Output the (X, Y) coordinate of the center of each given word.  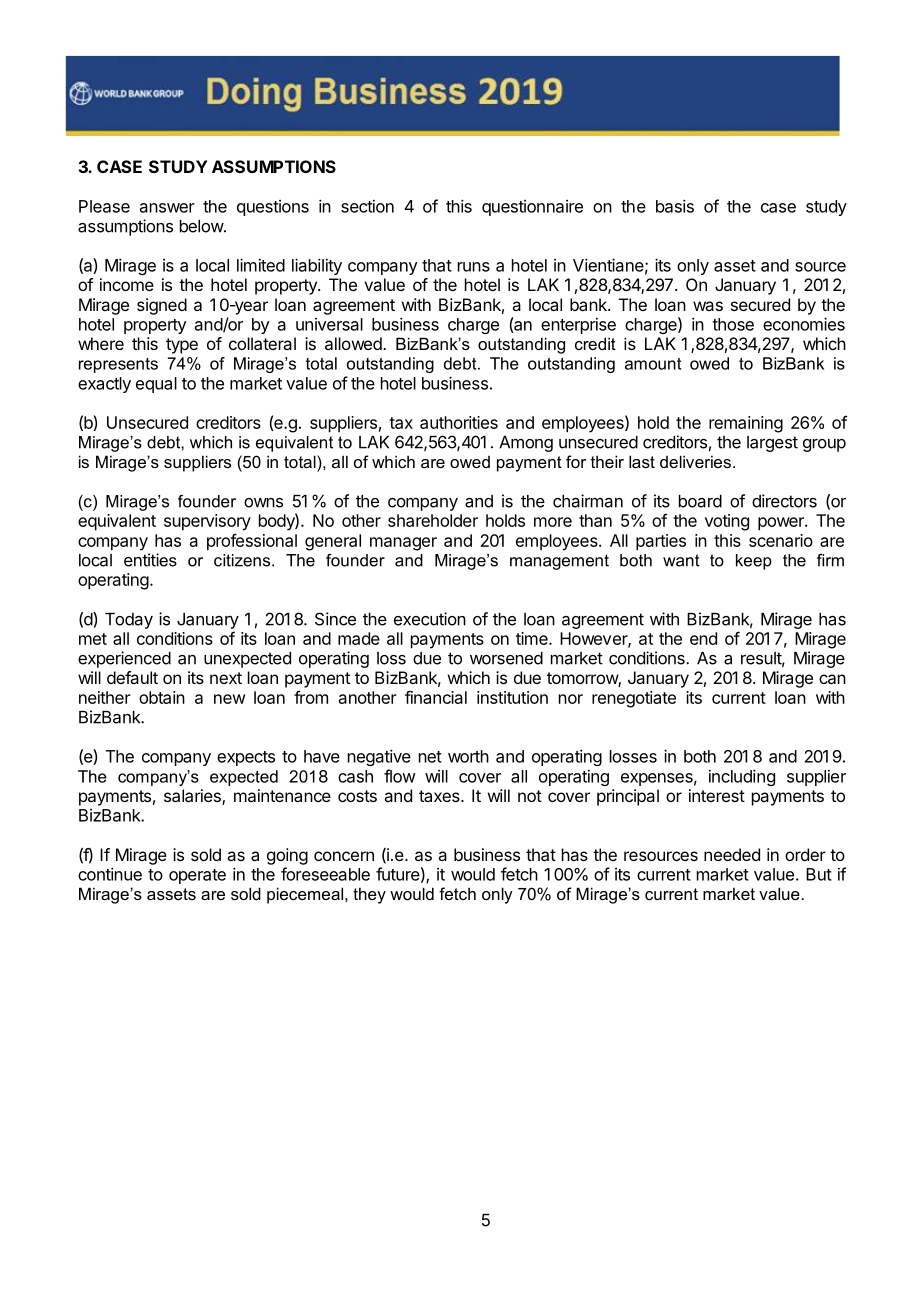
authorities (459, 422)
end (703, 638)
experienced (124, 659)
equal (156, 385)
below (202, 226)
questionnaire (532, 208)
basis (675, 206)
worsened (506, 658)
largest (772, 444)
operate (197, 876)
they (369, 895)
